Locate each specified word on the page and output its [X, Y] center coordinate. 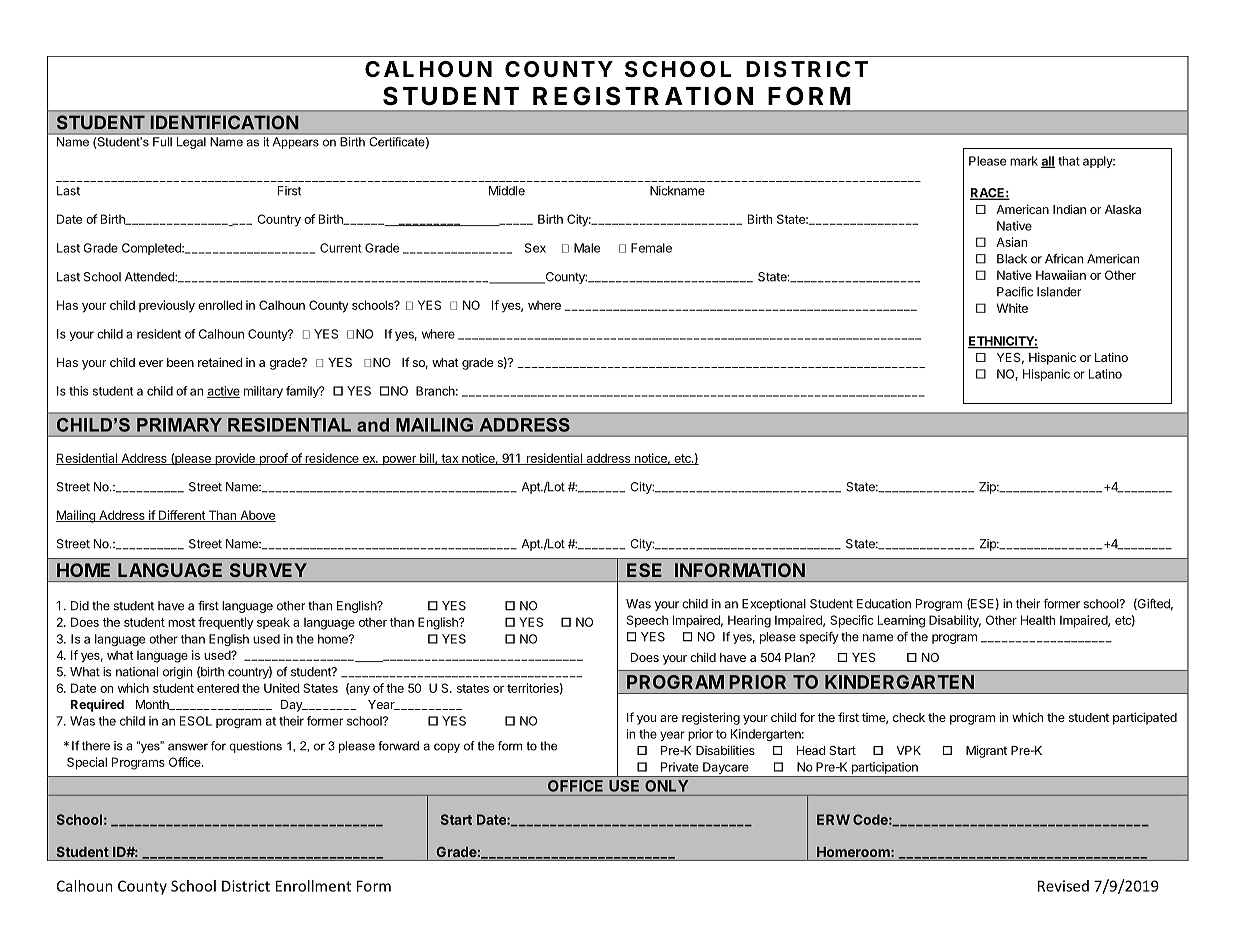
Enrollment [313, 886]
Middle [507, 191]
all [1048, 162]
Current [341, 248]
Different [182, 516]
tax [450, 459]
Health [1038, 620]
